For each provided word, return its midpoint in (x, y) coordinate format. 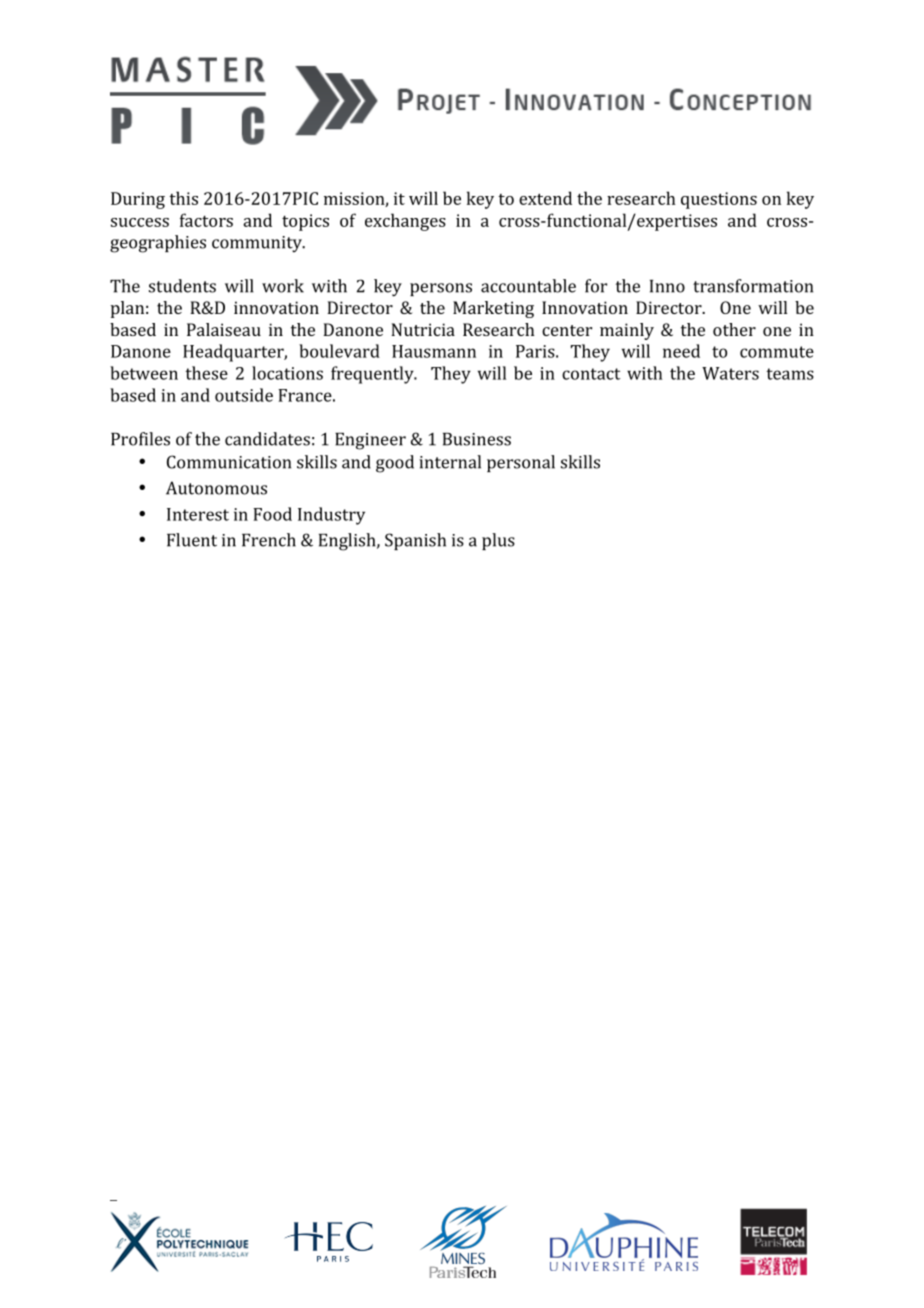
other (734, 329)
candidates (267, 439)
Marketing (493, 309)
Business (477, 439)
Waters (730, 373)
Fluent (192, 540)
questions (719, 200)
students (182, 286)
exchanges (405, 222)
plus (498, 541)
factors (206, 220)
